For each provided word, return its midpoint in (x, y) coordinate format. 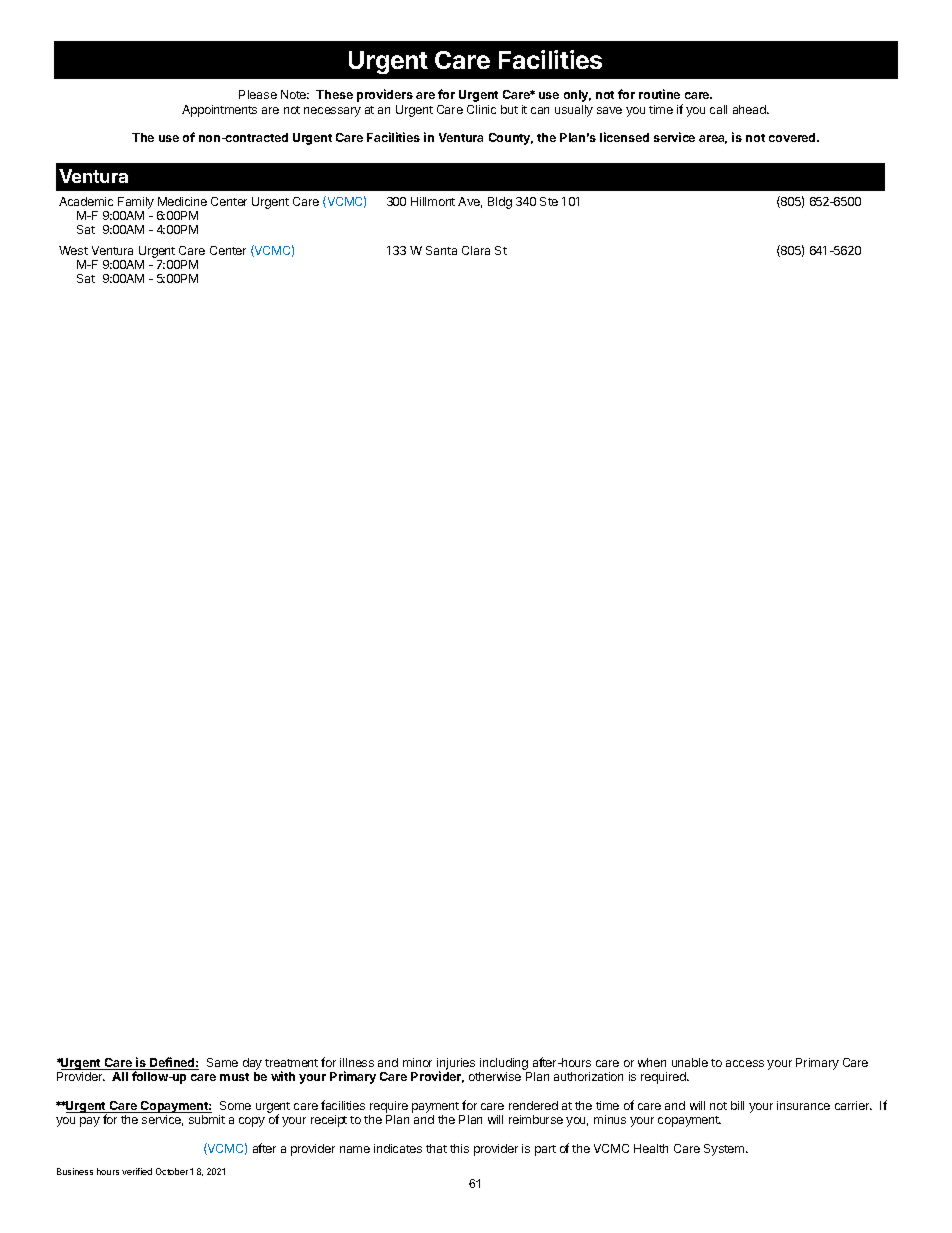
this (459, 1148)
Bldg (500, 203)
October (173, 1171)
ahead (750, 109)
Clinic (481, 109)
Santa (441, 250)
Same (222, 1062)
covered (793, 137)
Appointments (219, 111)
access (745, 1063)
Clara (476, 250)
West (73, 250)
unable (690, 1062)
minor (417, 1062)
